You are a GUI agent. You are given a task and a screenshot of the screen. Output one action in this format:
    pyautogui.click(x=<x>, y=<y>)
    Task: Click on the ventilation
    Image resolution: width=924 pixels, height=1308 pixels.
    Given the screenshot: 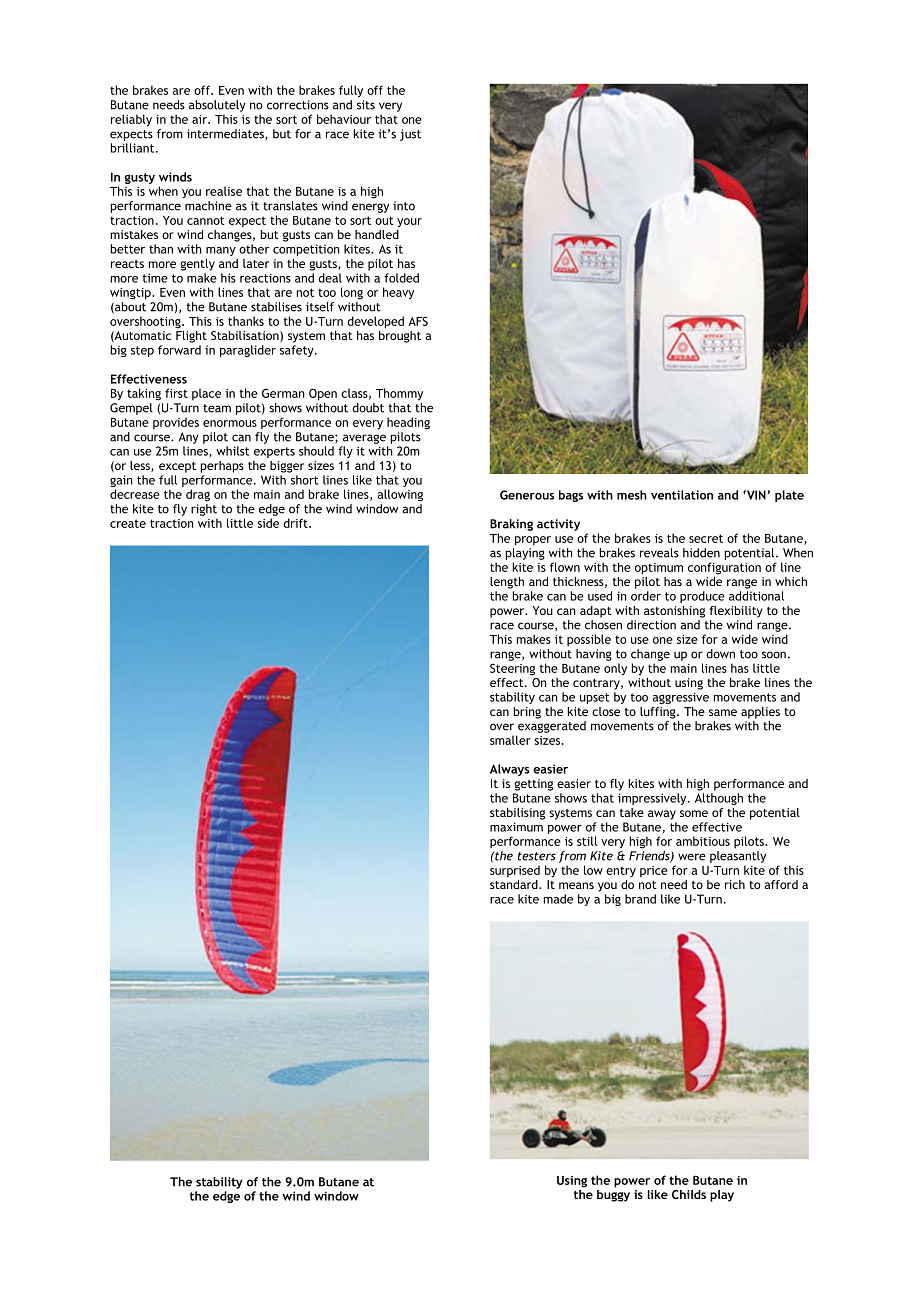 What is the action you would take?
    pyautogui.click(x=682, y=495)
